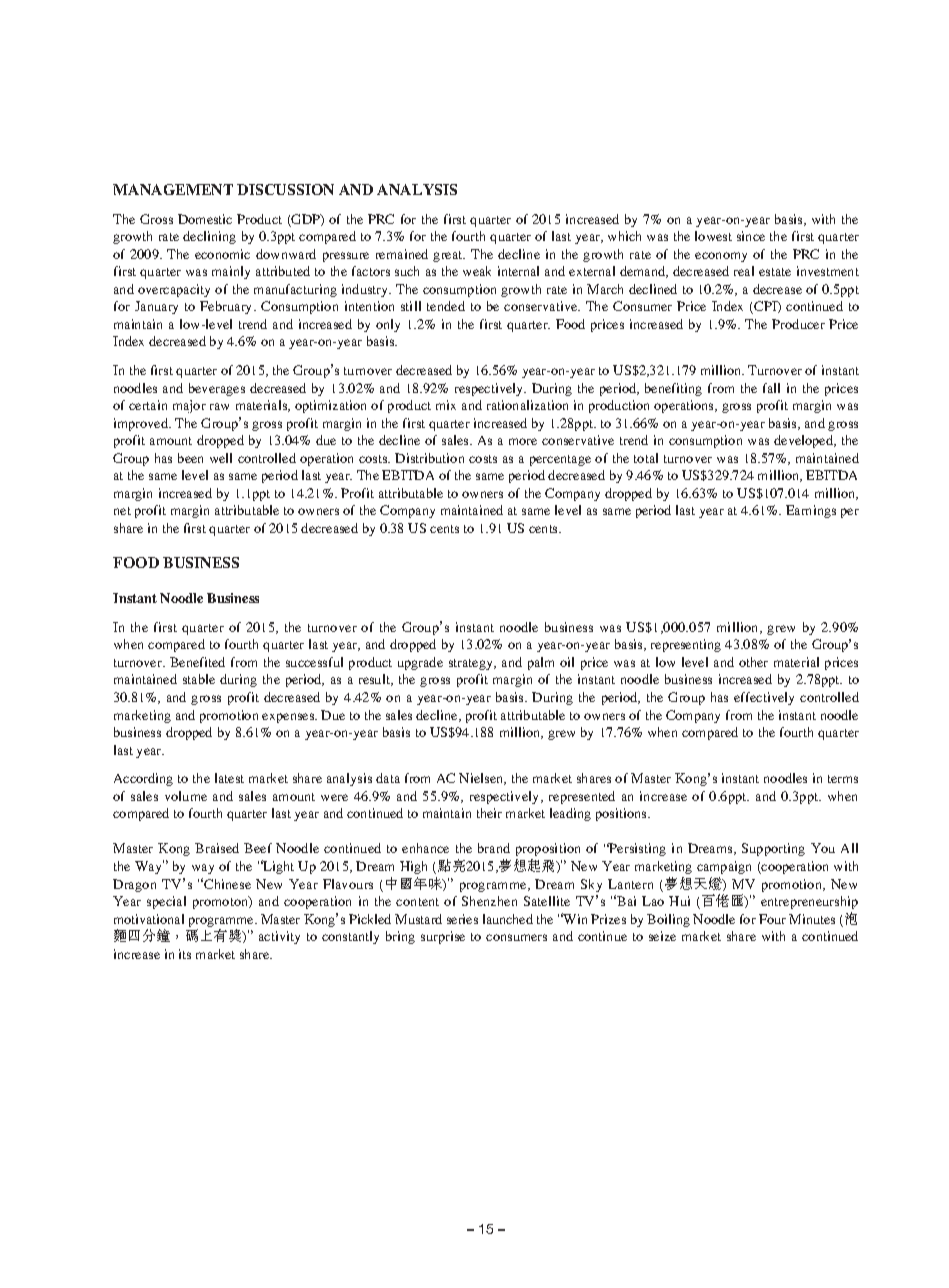 The width and height of the image is (949, 1288). What do you see at coordinates (185, 954) in the image?
I see `its` at bounding box center [185, 954].
